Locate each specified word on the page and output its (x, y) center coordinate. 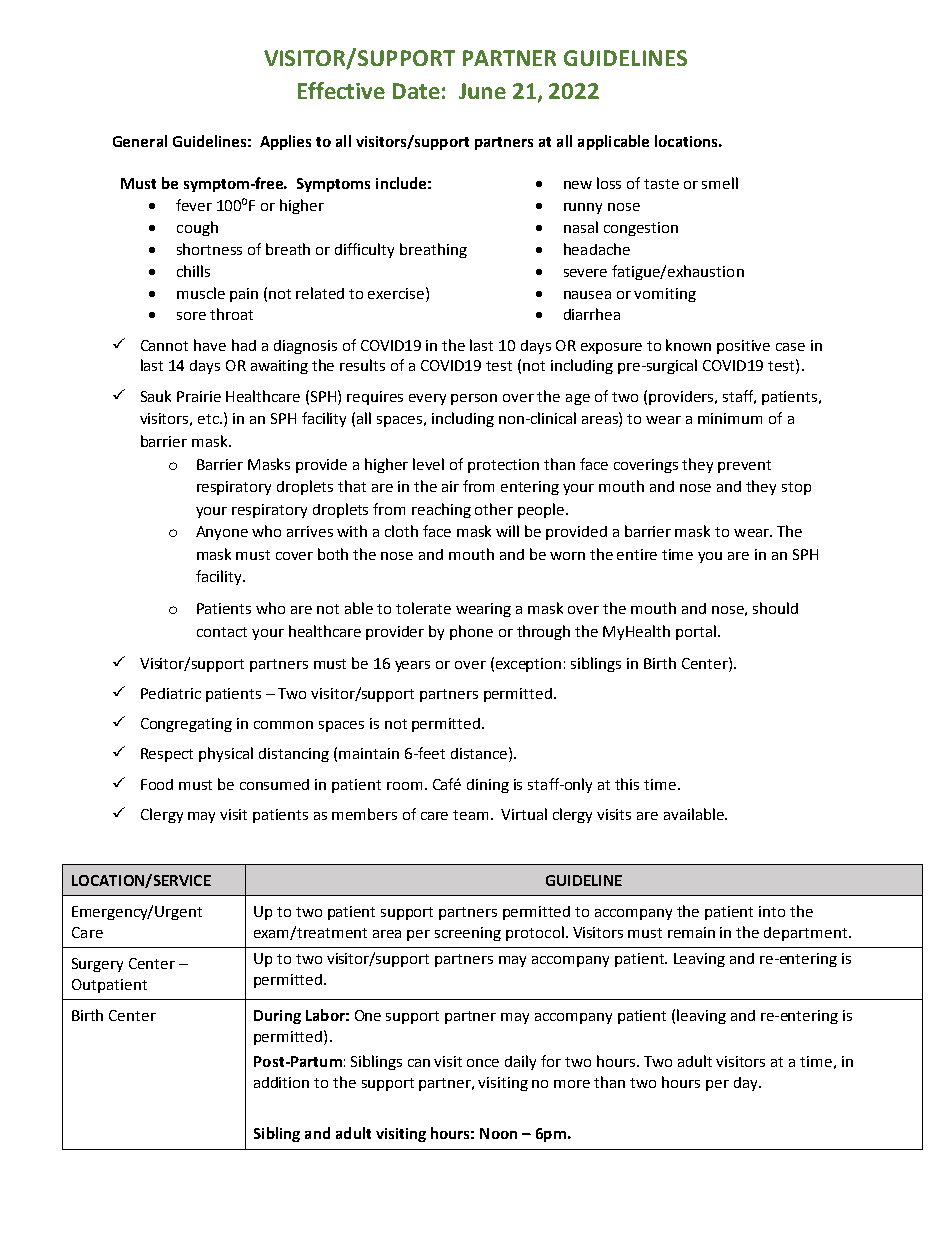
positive (743, 347)
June (482, 91)
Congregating (186, 725)
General (140, 141)
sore (191, 316)
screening (468, 934)
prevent (744, 466)
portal (697, 632)
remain (691, 932)
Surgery (97, 965)
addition (281, 1082)
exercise (397, 293)
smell (720, 183)
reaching (441, 510)
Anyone (222, 533)
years (412, 666)
